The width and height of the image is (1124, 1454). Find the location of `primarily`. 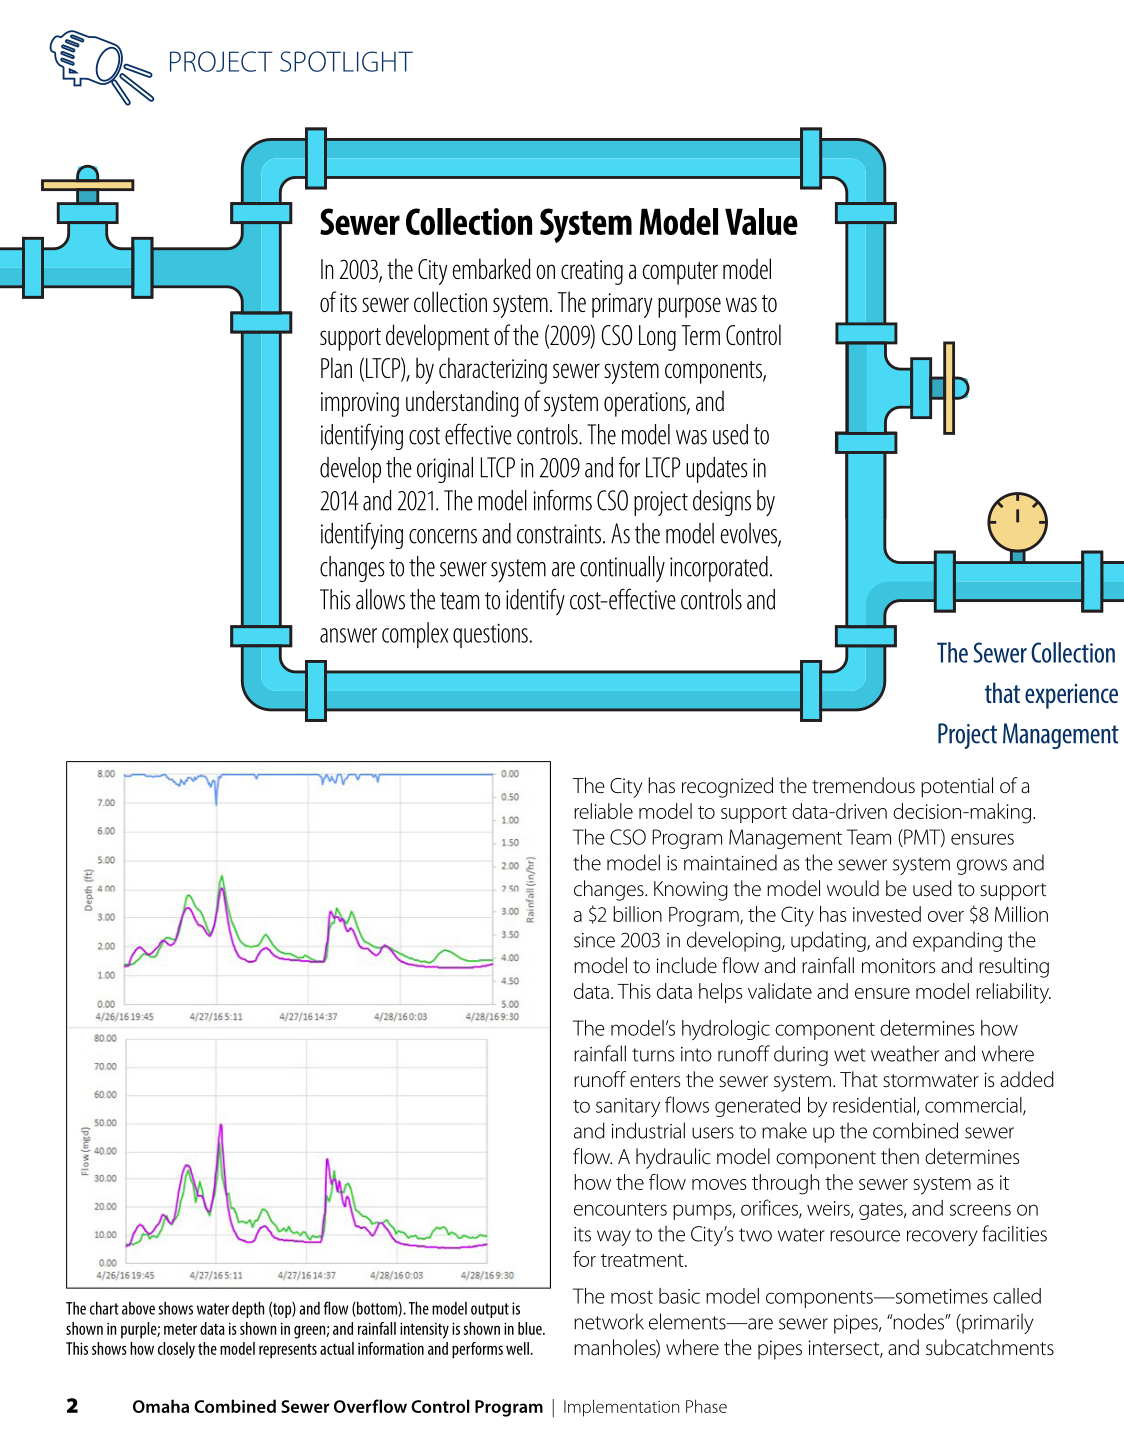

primarily is located at coordinates (996, 1323).
